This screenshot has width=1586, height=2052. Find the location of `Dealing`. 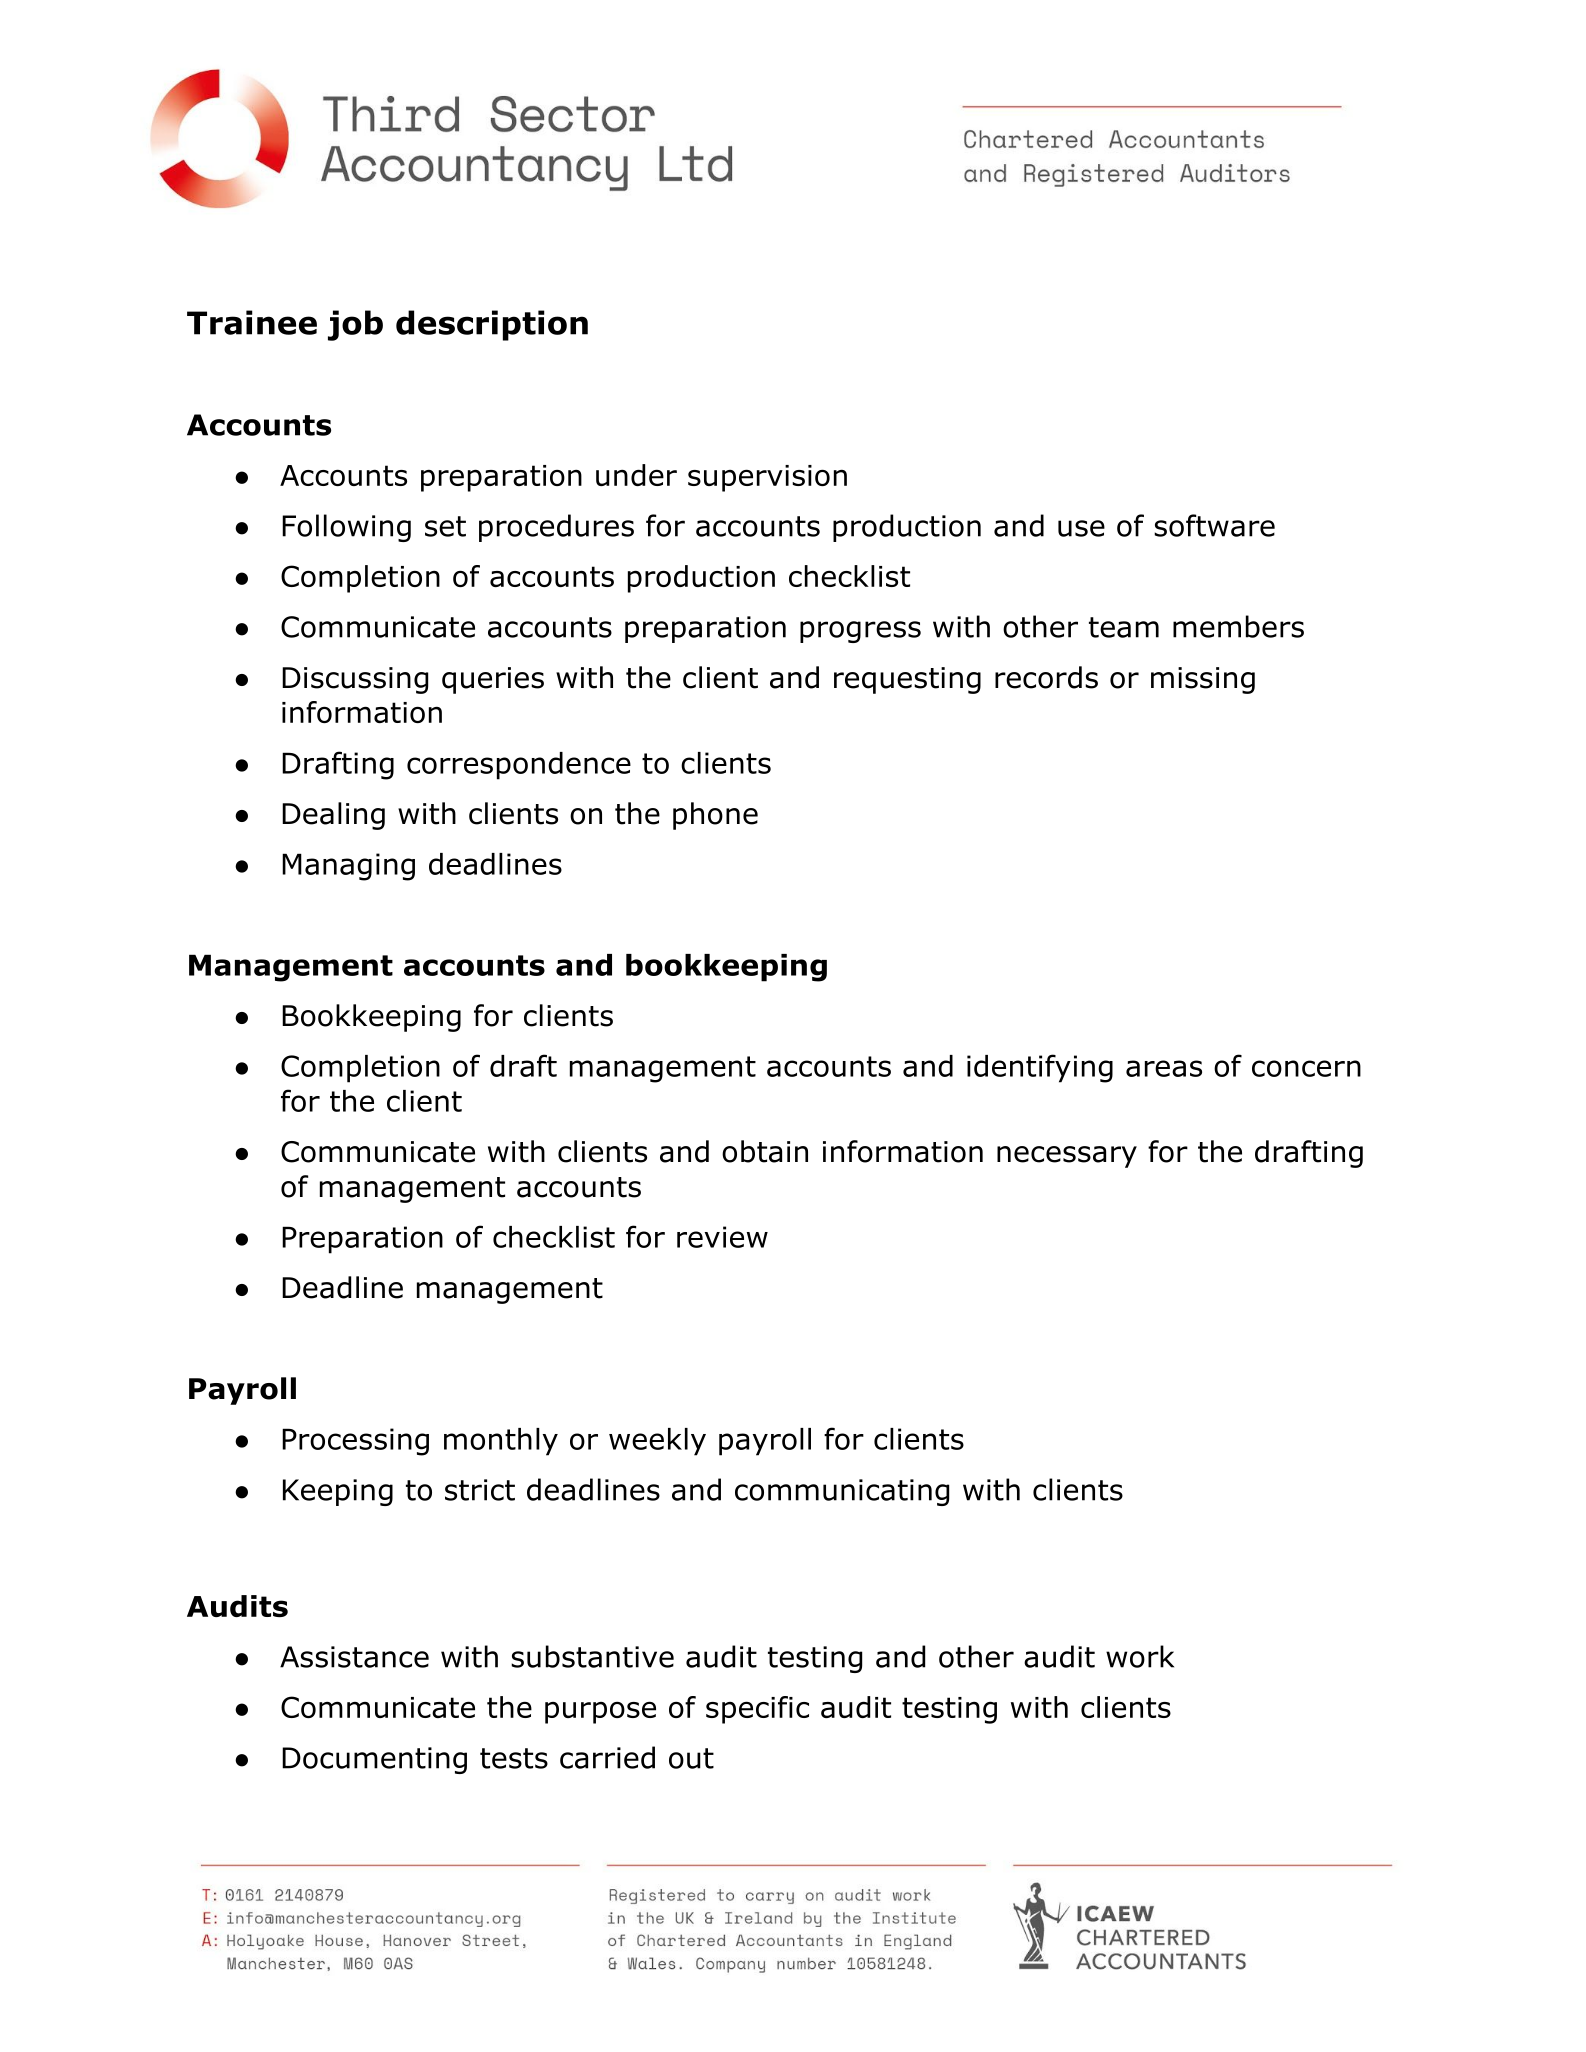

Dealing is located at coordinates (333, 816).
